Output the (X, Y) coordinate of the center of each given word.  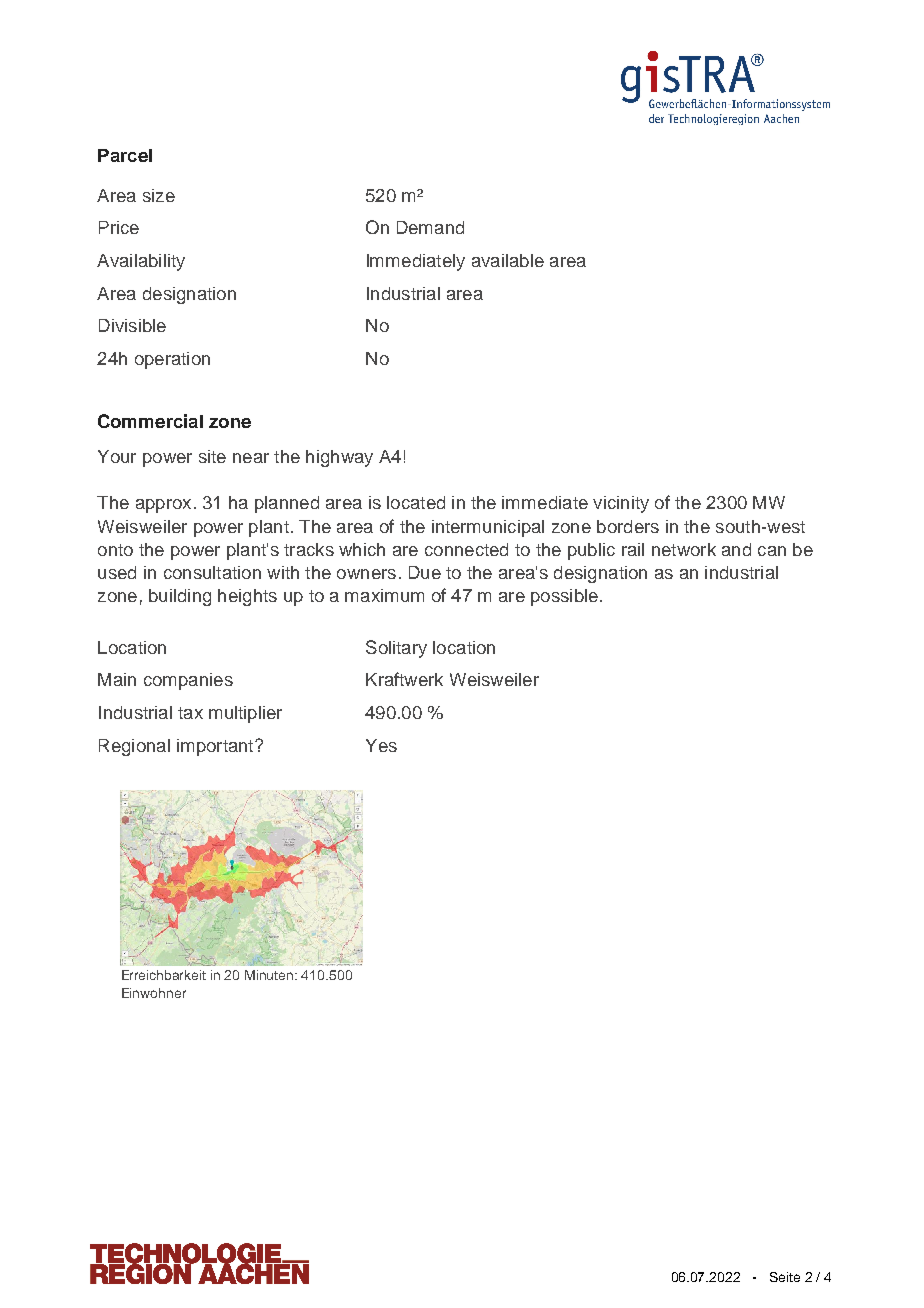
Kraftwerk (404, 679)
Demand (430, 227)
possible (564, 597)
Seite (785, 1277)
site (212, 456)
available (508, 260)
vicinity (621, 504)
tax (190, 713)
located (416, 502)
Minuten (270, 975)
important (216, 747)
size (159, 195)
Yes (381, 745)
